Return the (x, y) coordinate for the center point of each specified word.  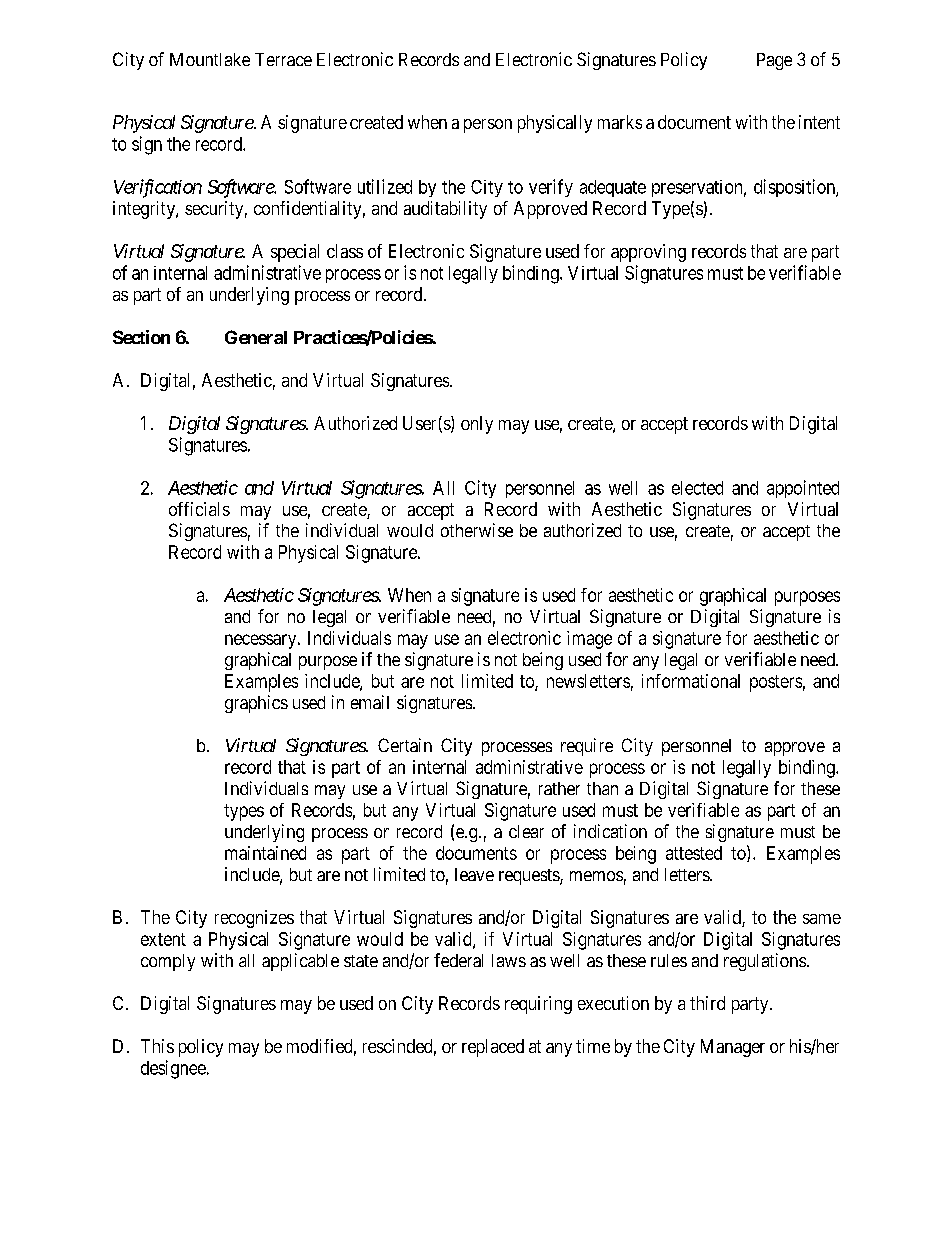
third (707, 1003)
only (477, 425)
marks (620, 122)
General (256, 337)
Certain (405, 745)
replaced (493, 1048)
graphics (256, 704)
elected (697, 488)
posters (776, 683)
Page (774, 61)
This (157, 1046)
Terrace (283, 59)
